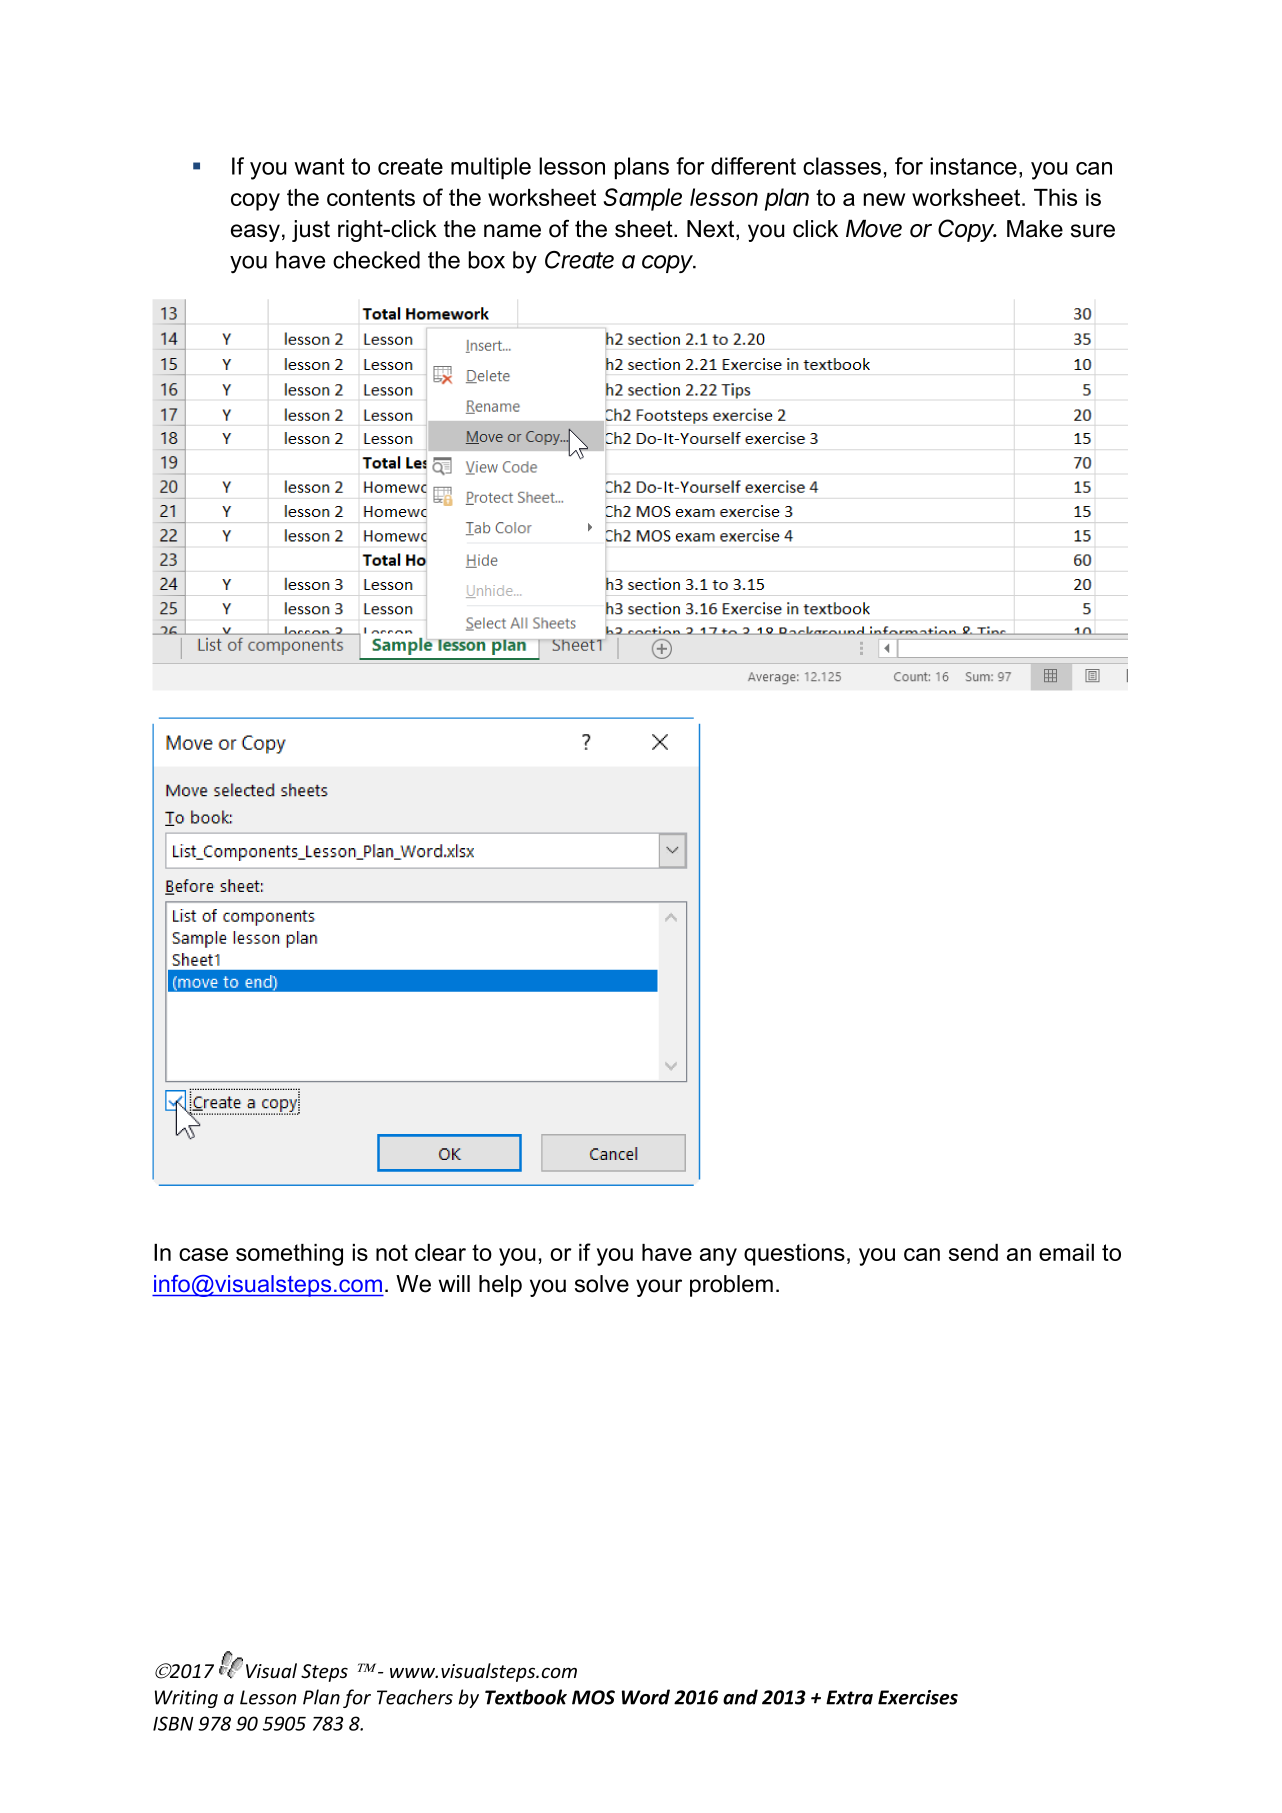 Image resolution: width=1282 pixels, height=1813 pixels. What do you see at coordinates (646, 1697) in the screenshot?
I see `Word` at bounding box center [646, 1697].
